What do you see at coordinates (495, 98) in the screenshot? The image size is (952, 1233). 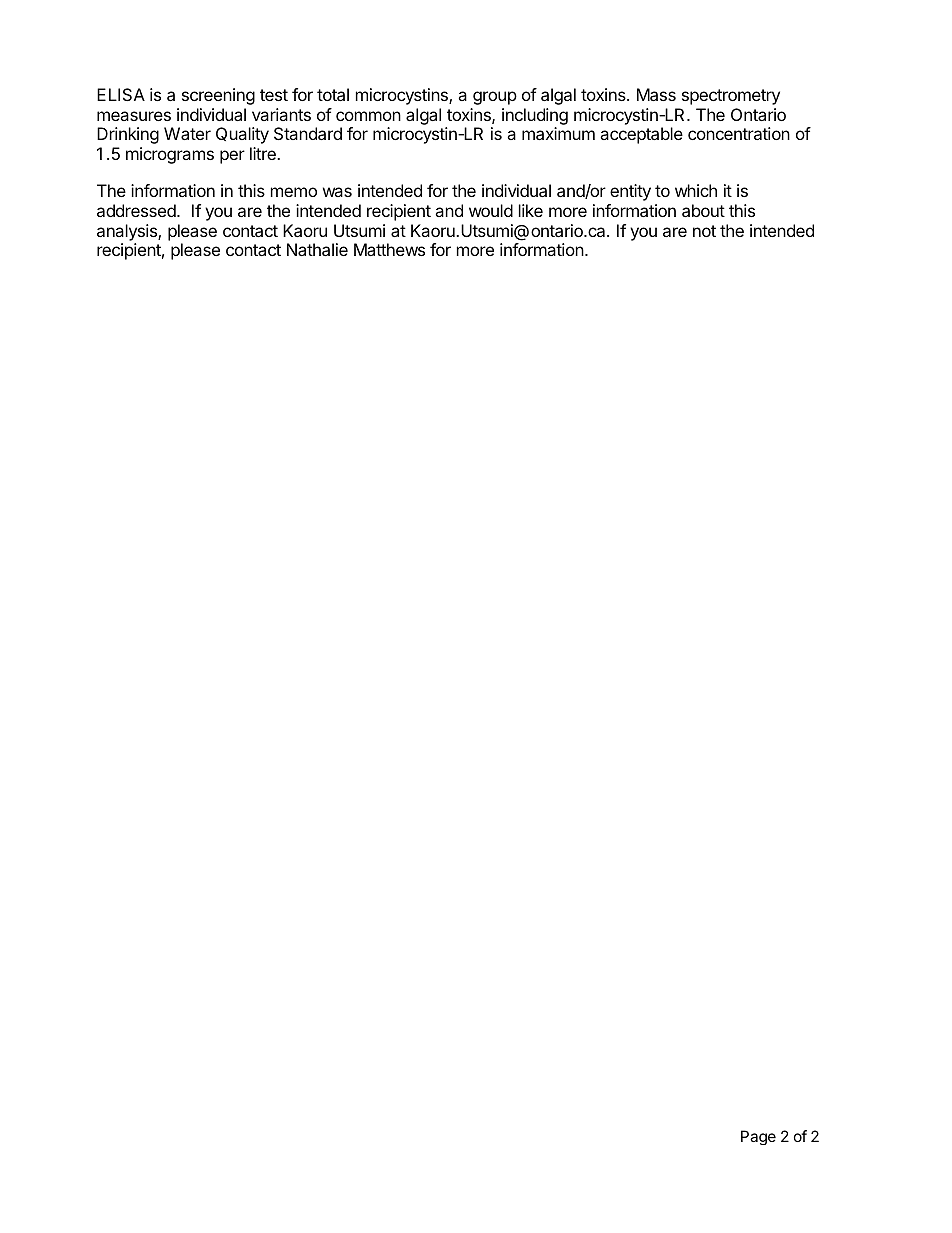 I see `group` at bounding box center [495, 98].
